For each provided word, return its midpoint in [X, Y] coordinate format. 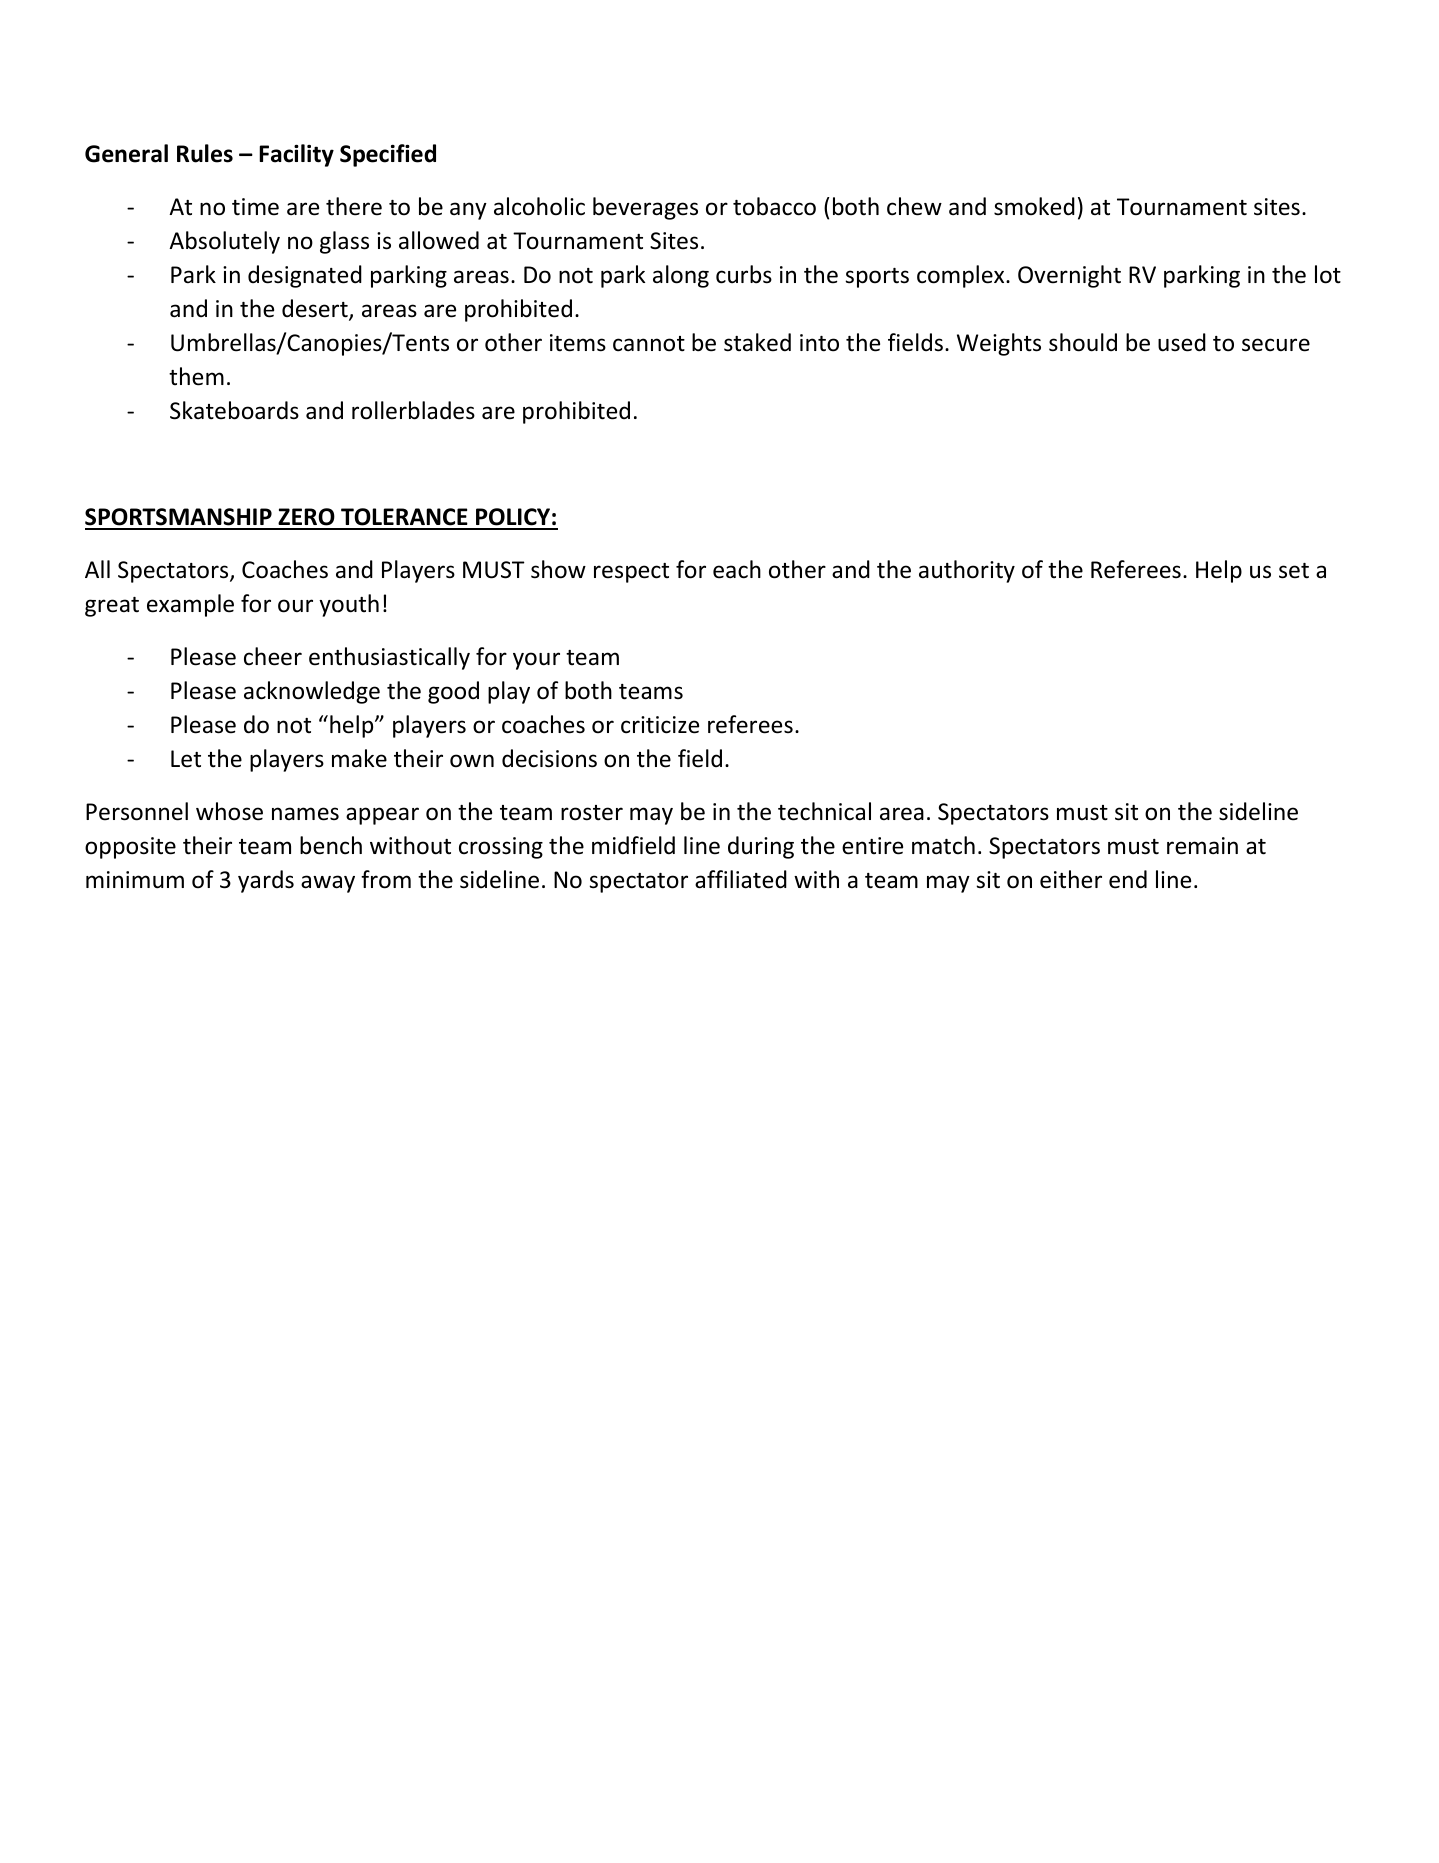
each [737, 569]
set [1294, 571]
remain [1202, 846]
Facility [296, 155]
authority [967, 571]
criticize [660, 725]
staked [757, 342]
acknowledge [312, 692]
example [190, 605]
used [1182, 342]
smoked [1034, 206]
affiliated [741, 879]
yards [266, 881]
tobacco [774, 206]
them [196, 376]
